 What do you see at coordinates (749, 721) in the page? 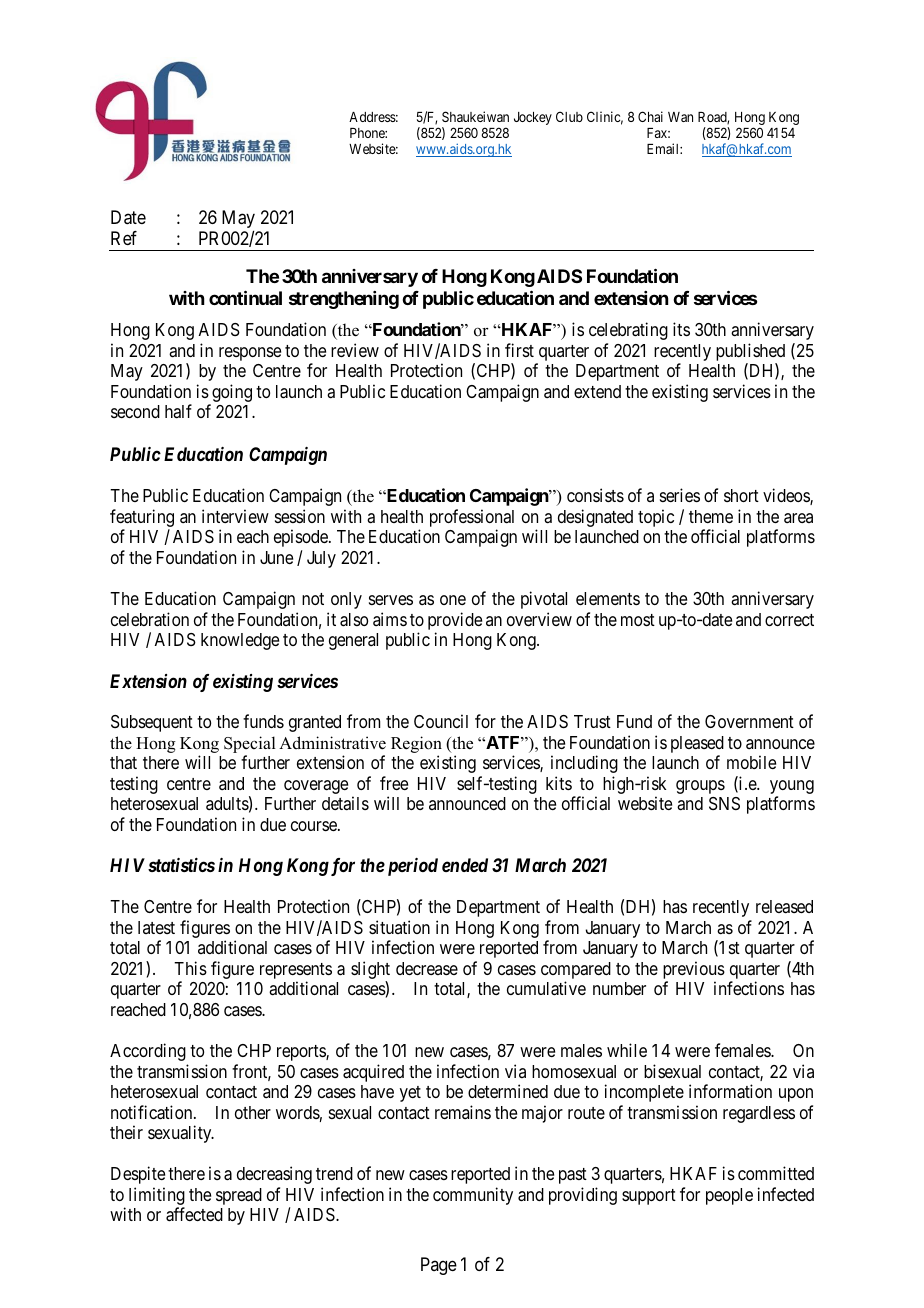
I see `Government` at bounding box center [749, 721].
